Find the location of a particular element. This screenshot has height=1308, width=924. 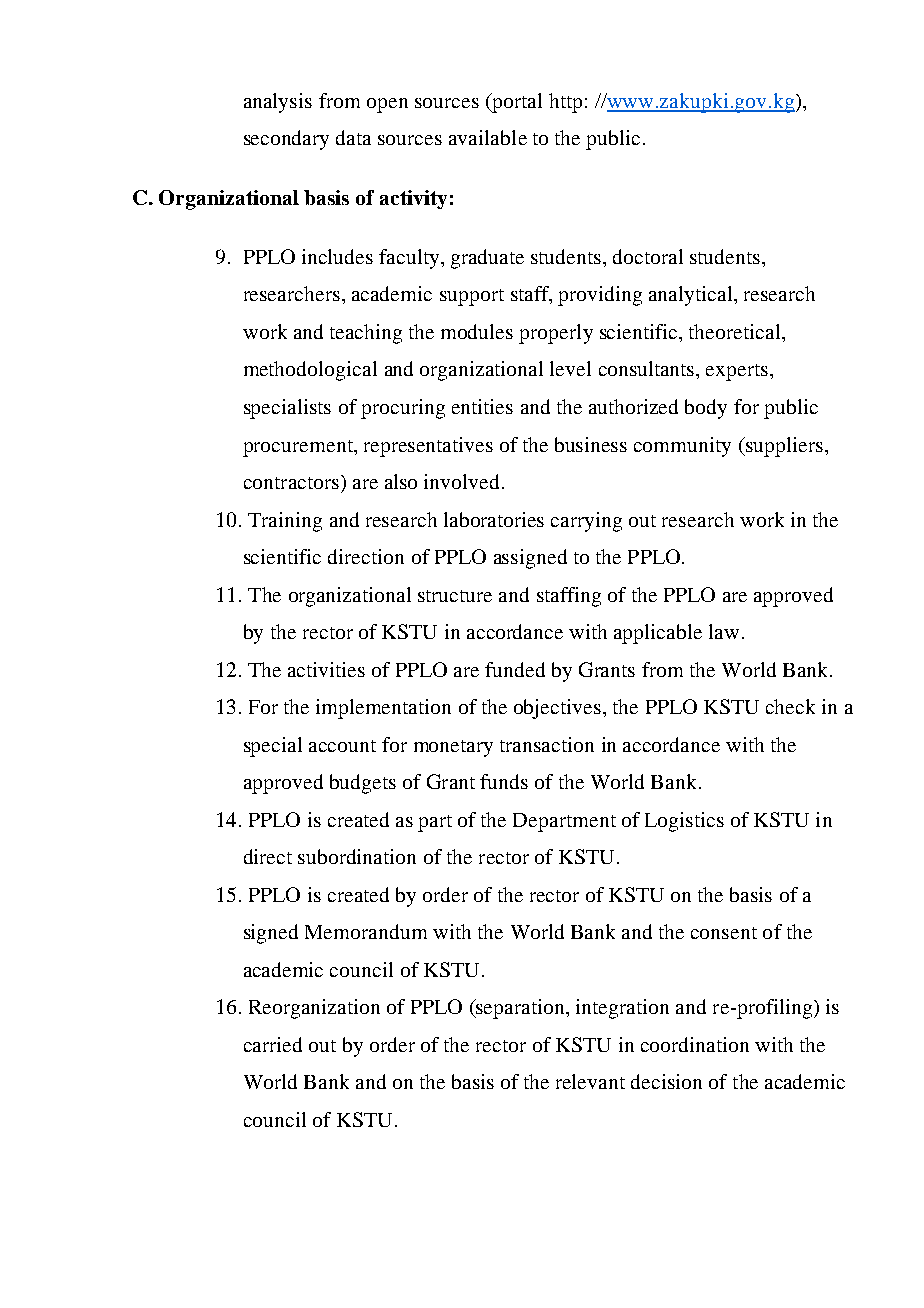

Reorganization is located at coordinates (314, 1009).
